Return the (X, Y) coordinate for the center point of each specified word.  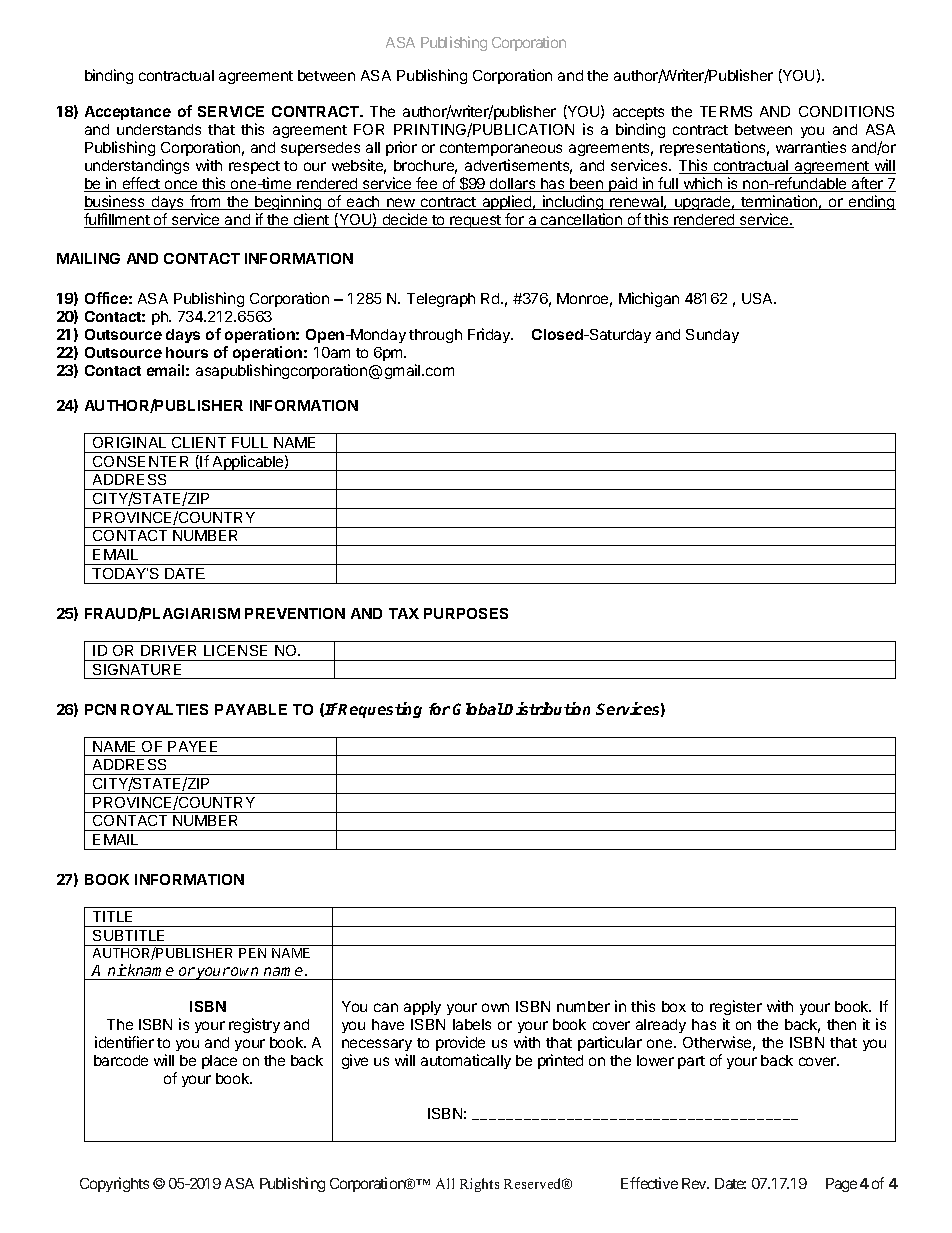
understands (159, 129)
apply (422, 1008)
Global (478, 709)
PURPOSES (466, 613)
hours (187, 352)
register (736, 1009)
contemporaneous (501, 149)
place (219, 1062)
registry (254, 1025)
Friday (490, 335)
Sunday (712, 336)
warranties (811, 147)
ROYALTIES (164, 709)
